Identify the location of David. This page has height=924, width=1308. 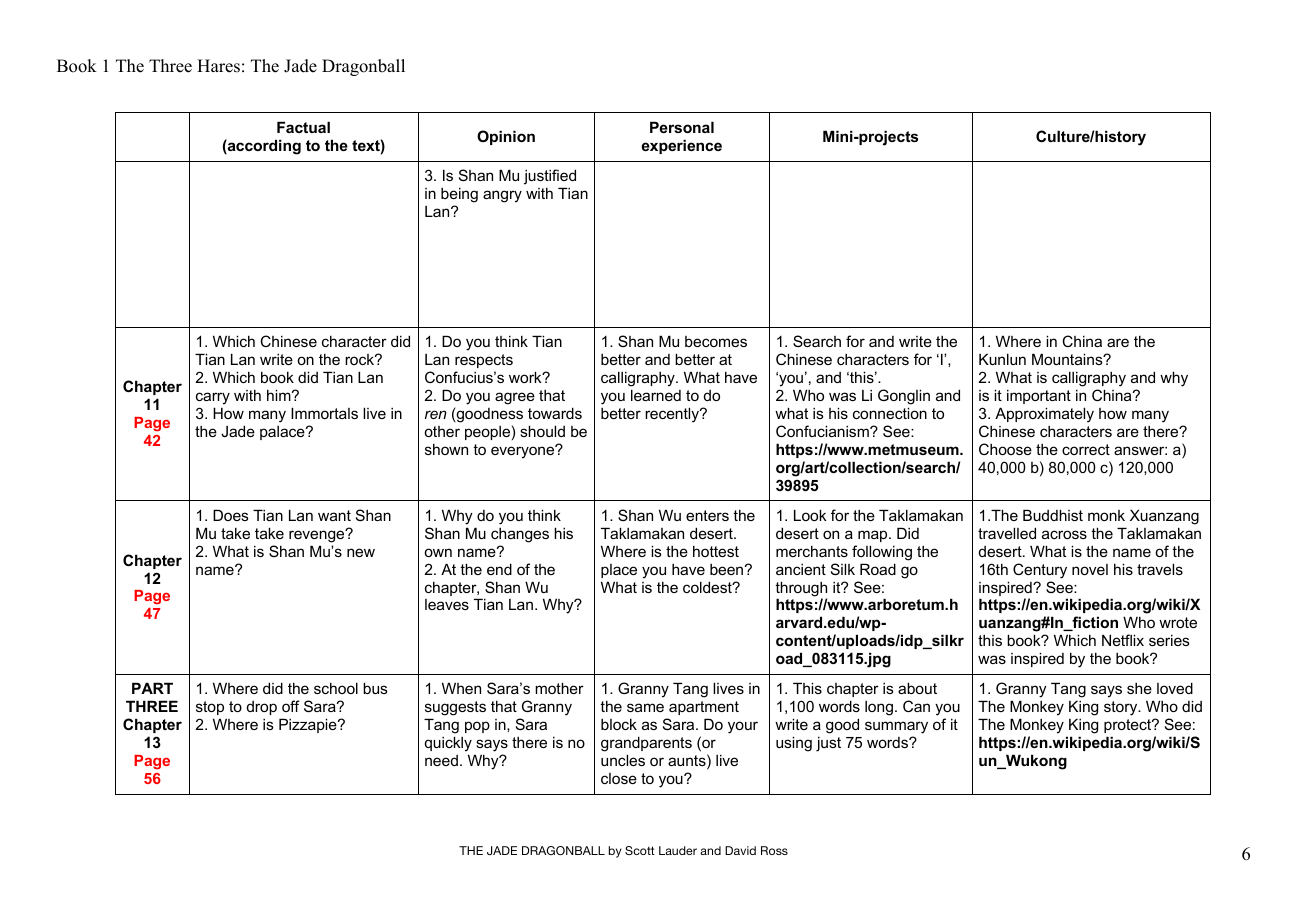
(740, 850).
